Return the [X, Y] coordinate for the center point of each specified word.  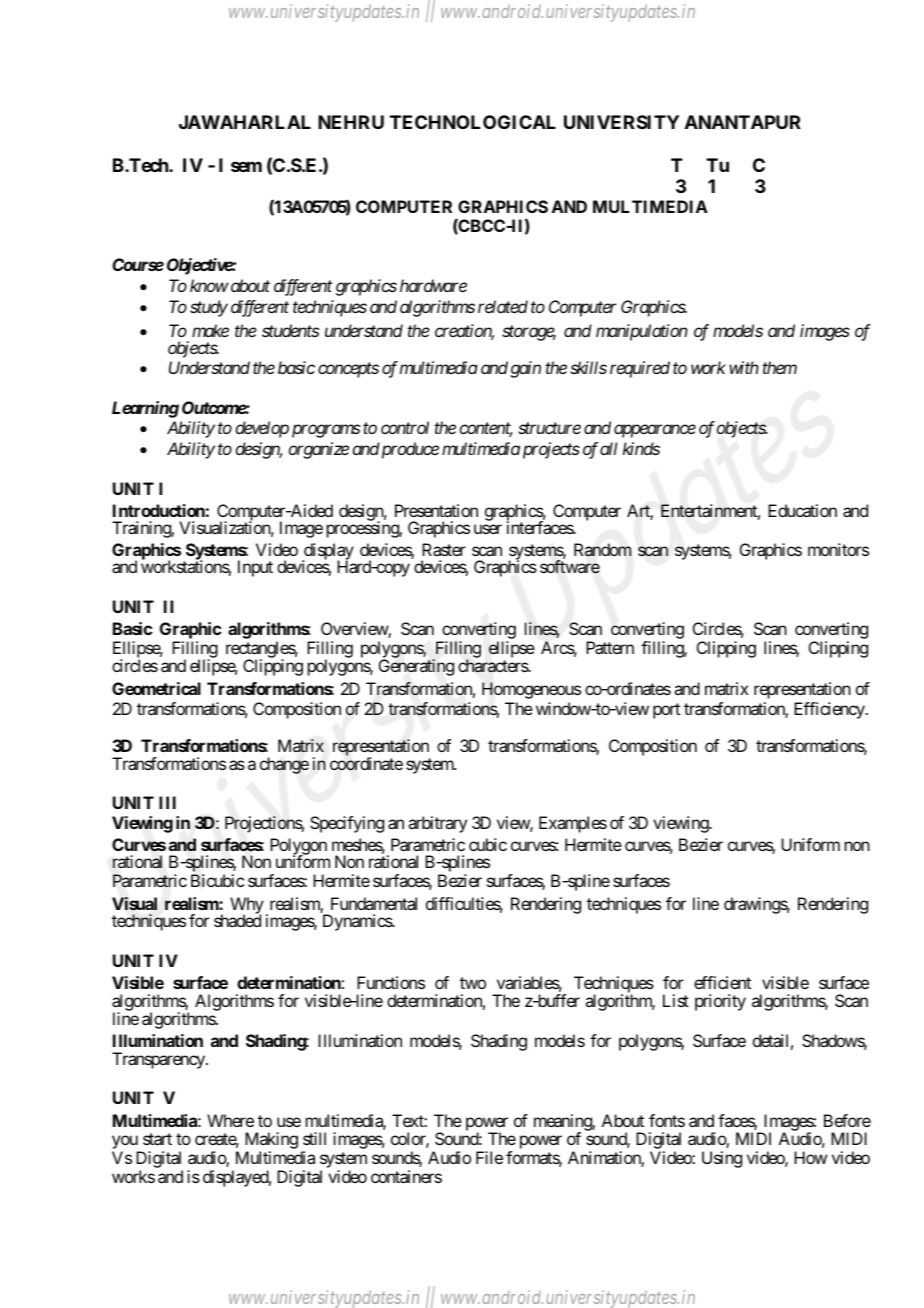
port [666, 711]
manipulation [642, 332]
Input [255, 568]
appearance [655, 431]
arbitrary [437, 824]
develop [262, 429]
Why [247, 906]
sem [246, 166]
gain [525, 369]
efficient [722, 982]
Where [230, 1120]
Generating [416, 667]
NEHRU [351, 122]
